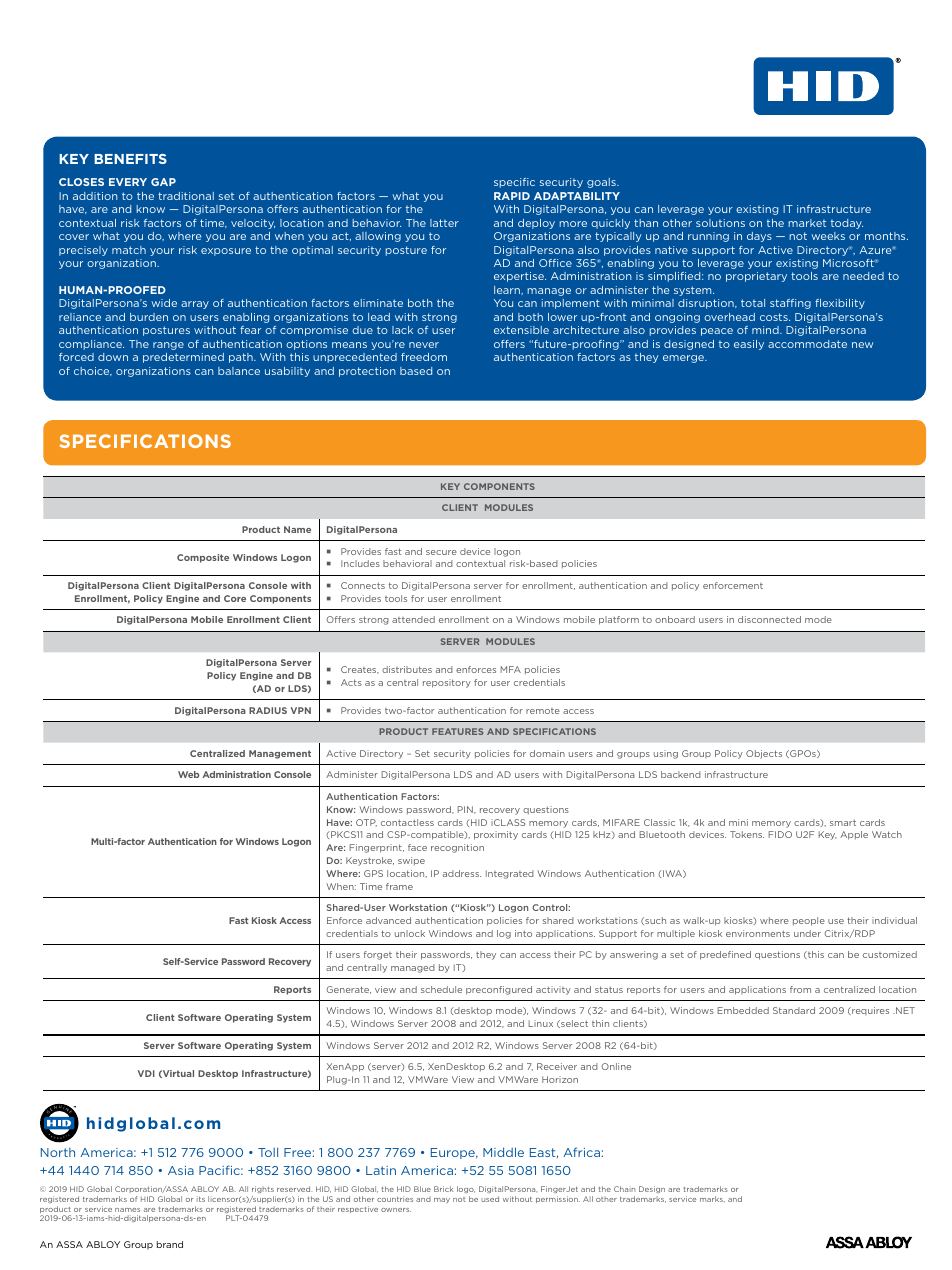  Describe the element at coordinates (807, 223) in the page. I see `market` at that location.
